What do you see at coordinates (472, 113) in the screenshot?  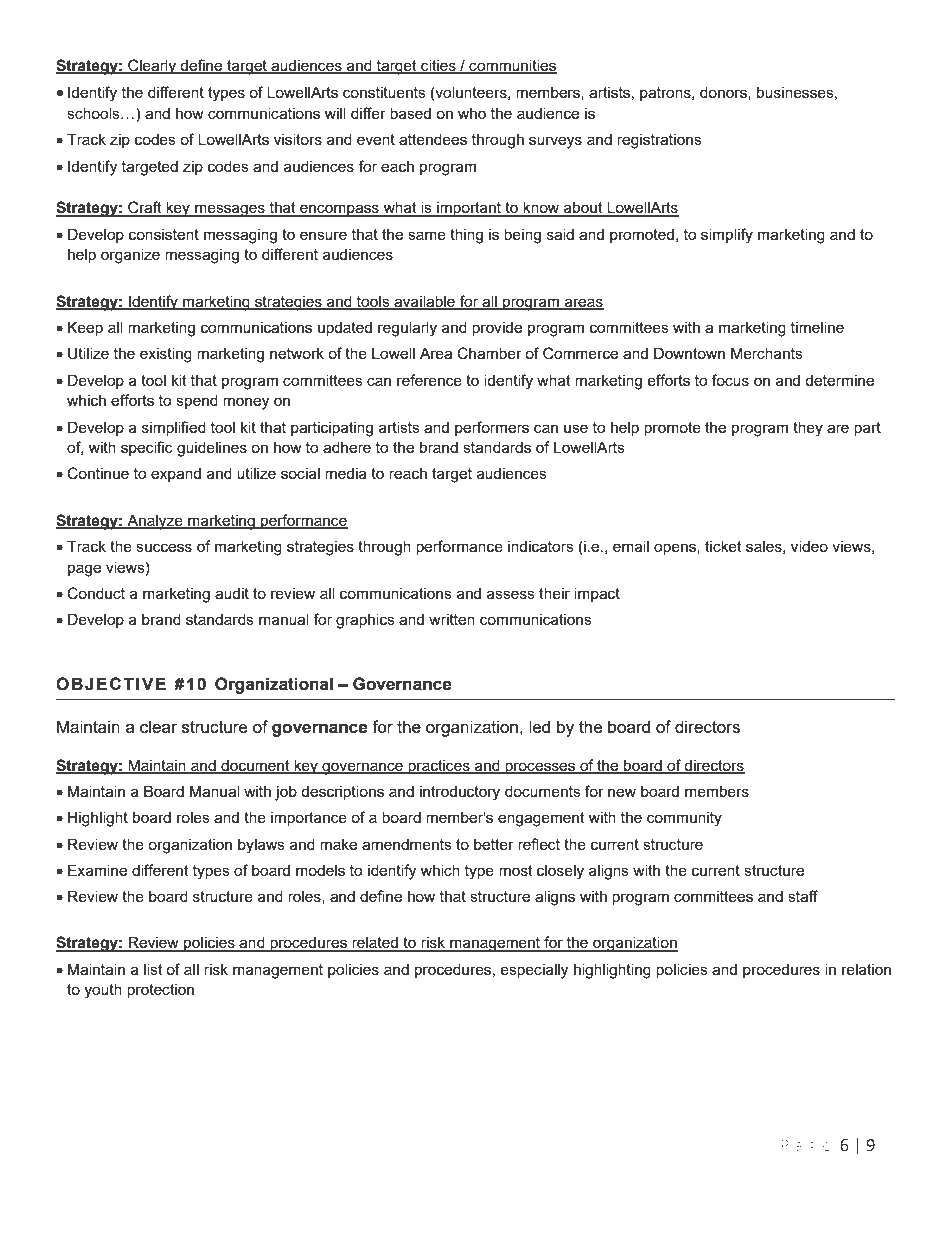 I see `who` at bounding box center [472, 113].
